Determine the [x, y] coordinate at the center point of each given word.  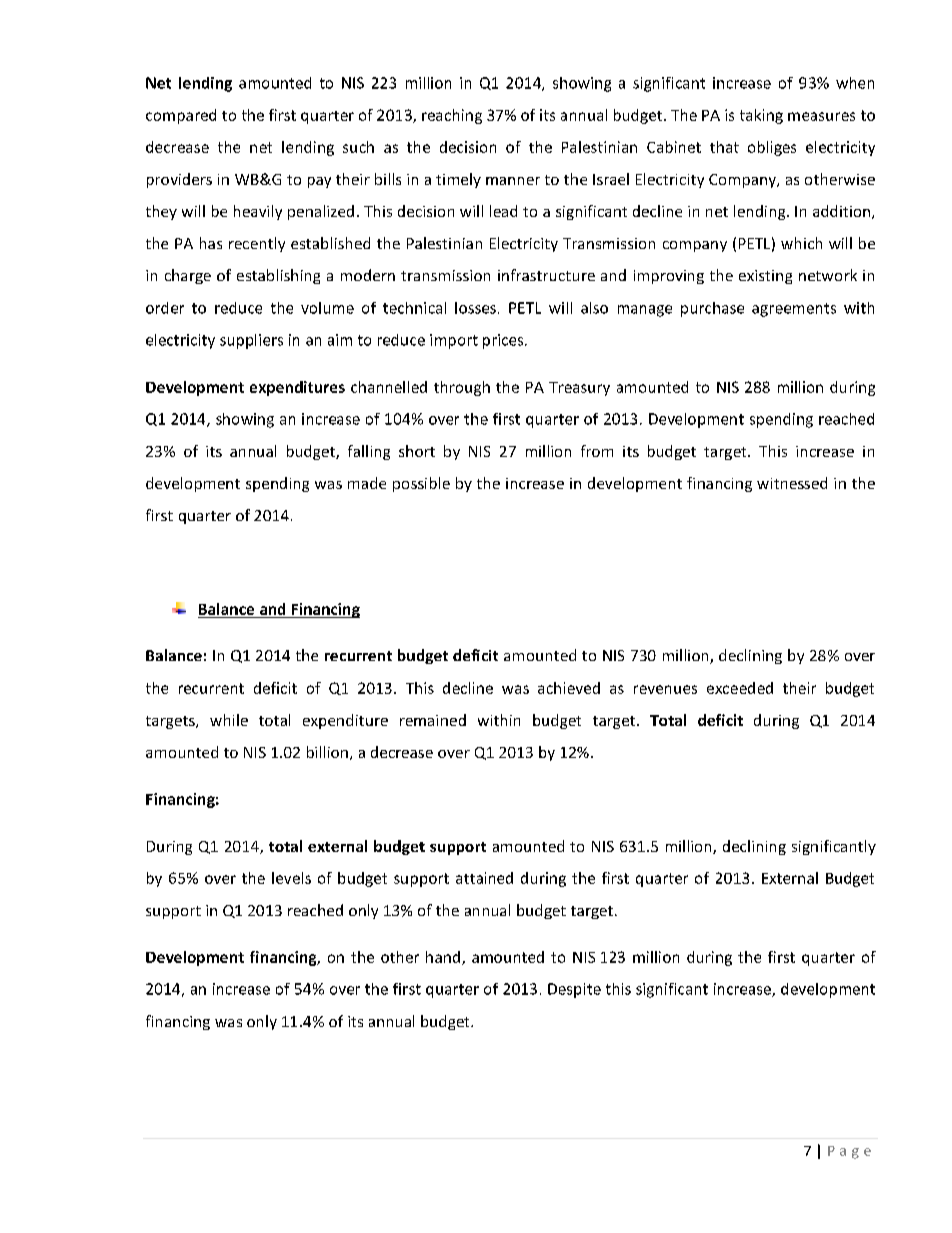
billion [327, 752]
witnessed [792, 483]
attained [484, 878]
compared [181, 116]
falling [369, 452]
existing [765, 277]
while [229, 720]
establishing [278, 276]
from [597, 451]
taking [761, 116]
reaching [452, 116]
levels [291, 878]
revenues [665, 689]
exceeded [740, 688]
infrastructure [546, 275]
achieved [569, 688]
